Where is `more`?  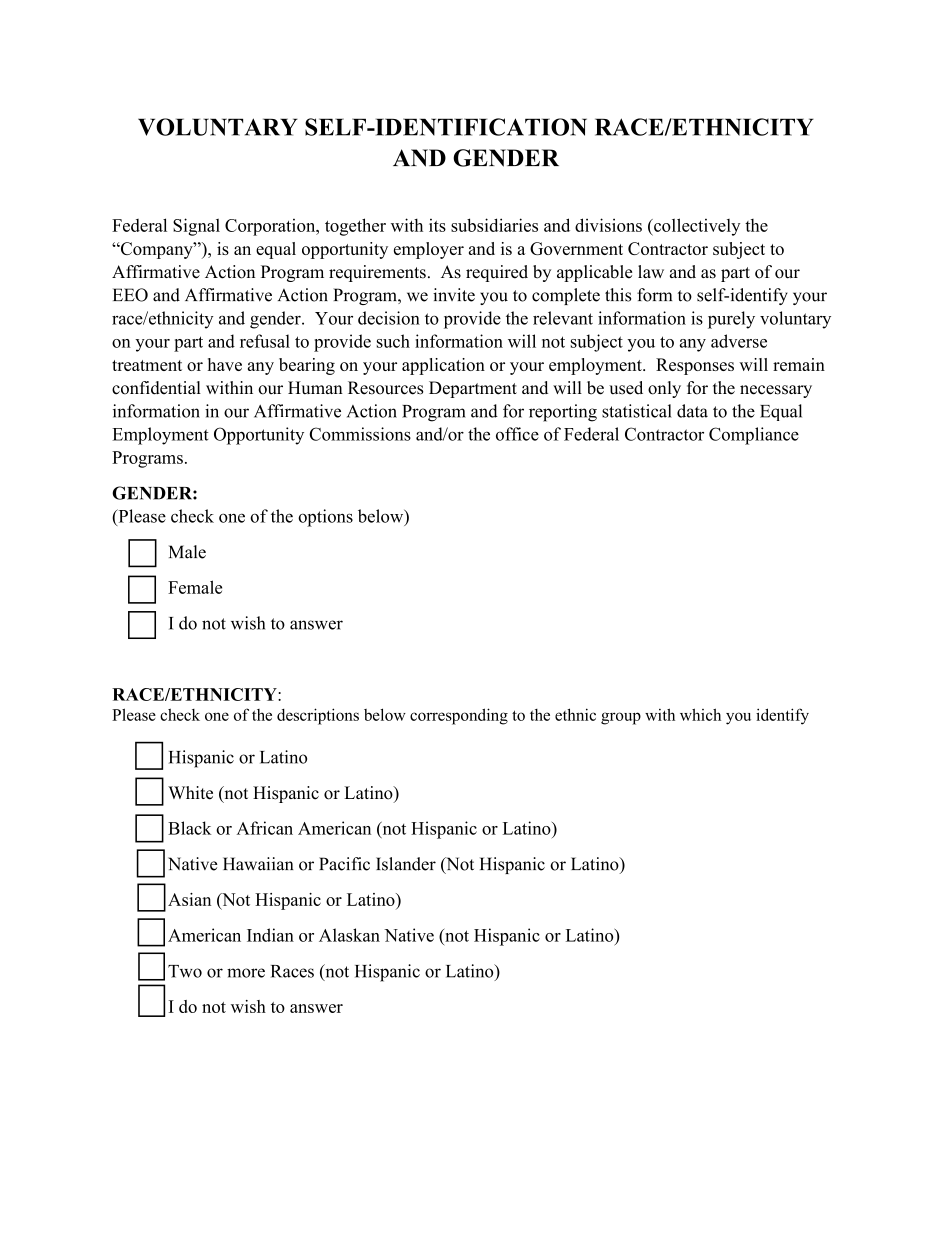 more is located at coordinates (246, 973).
